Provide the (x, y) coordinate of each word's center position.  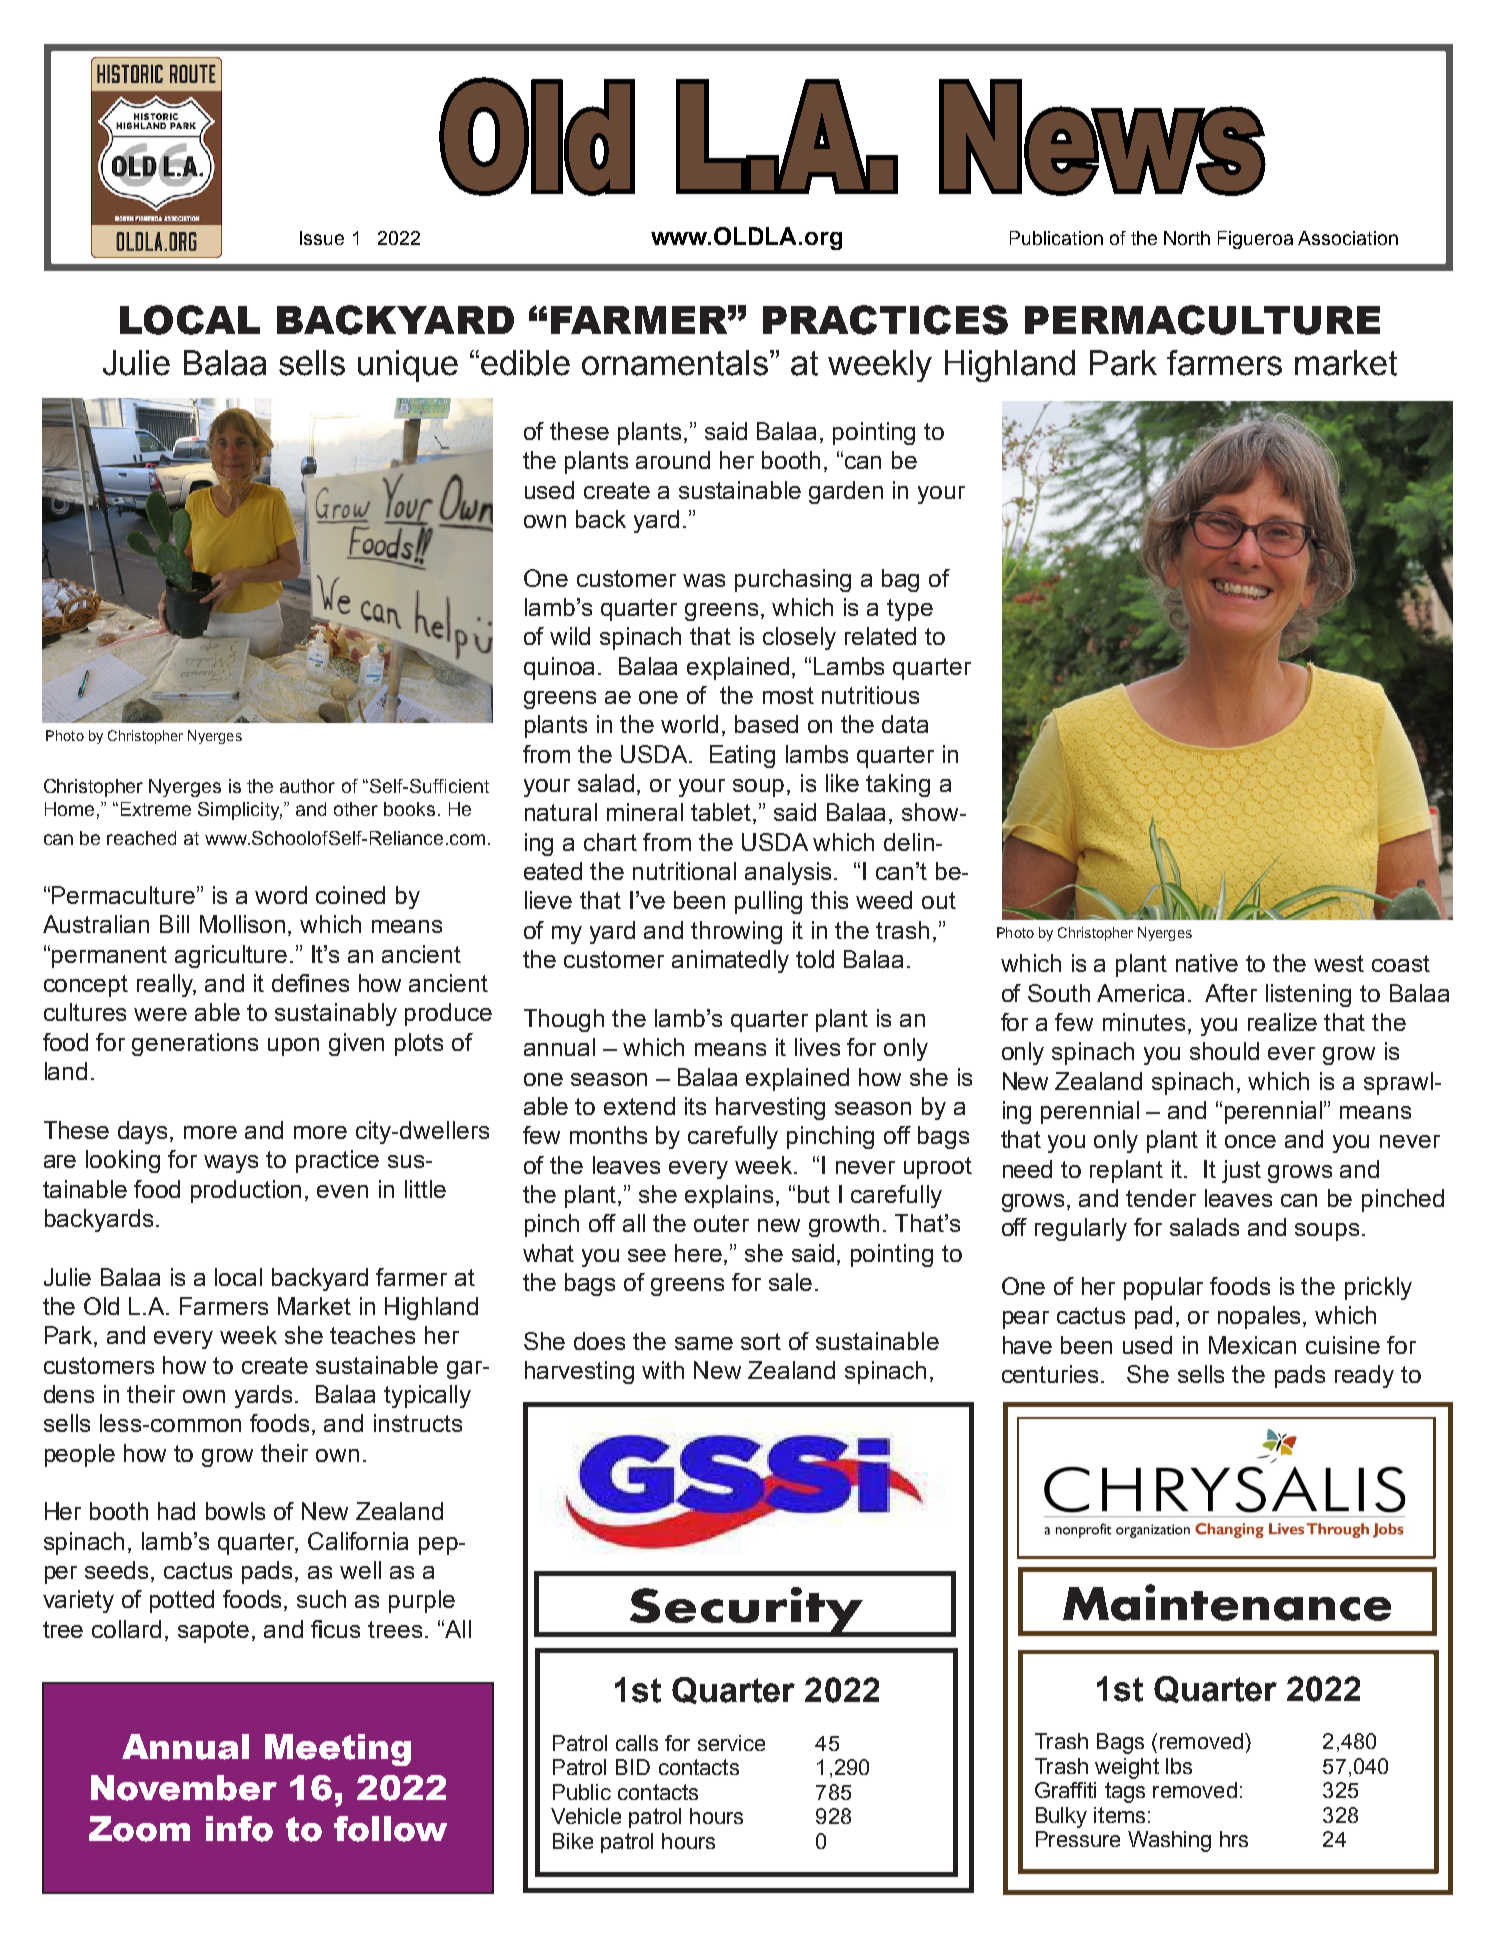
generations (195, 1044)
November (184, 1788)
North (1187, 238)
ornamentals (676, 363)
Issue (322, 238)
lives (817, 1047)
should (1224, 1051)
